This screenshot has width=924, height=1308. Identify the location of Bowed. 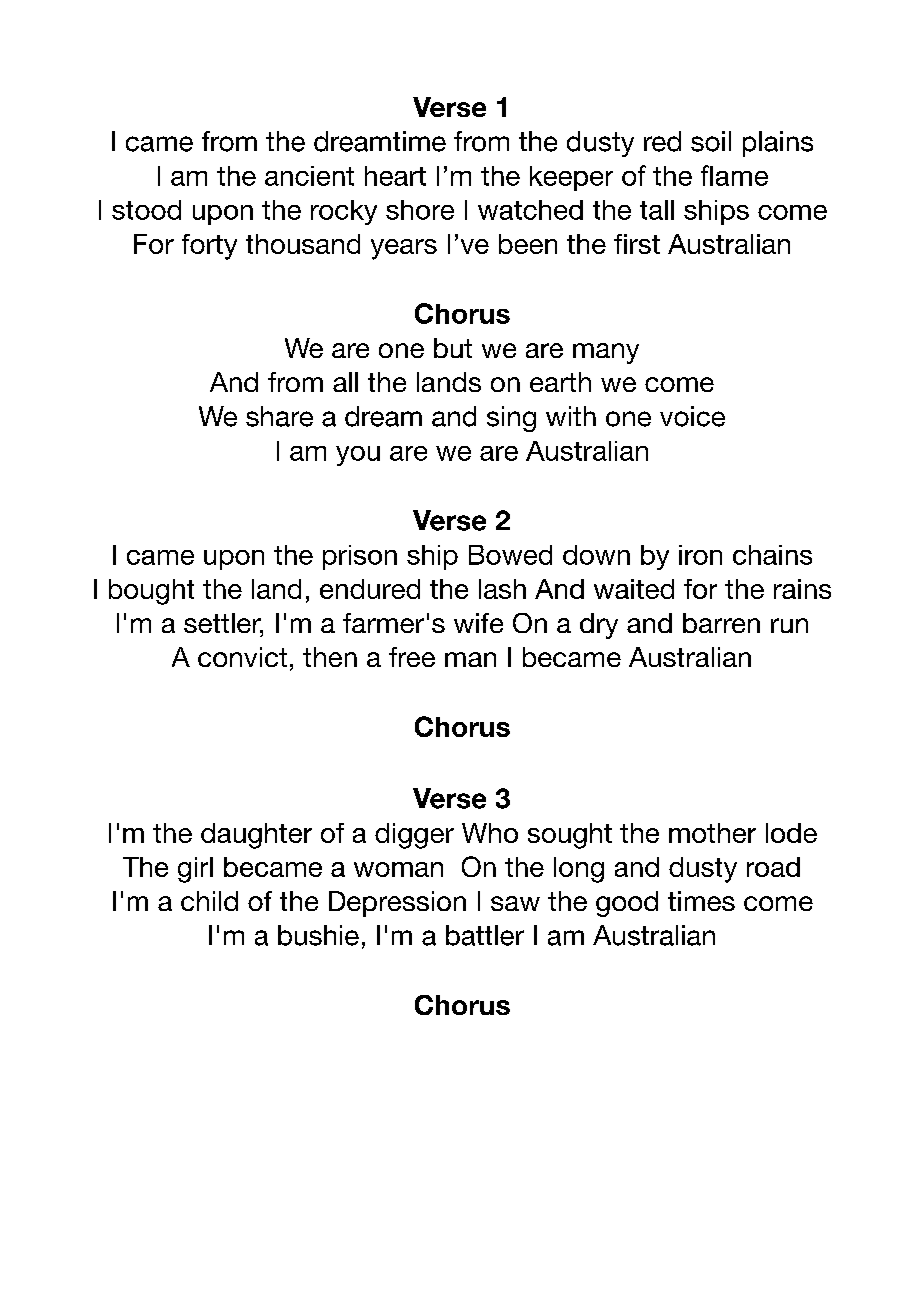
(510, 555).
